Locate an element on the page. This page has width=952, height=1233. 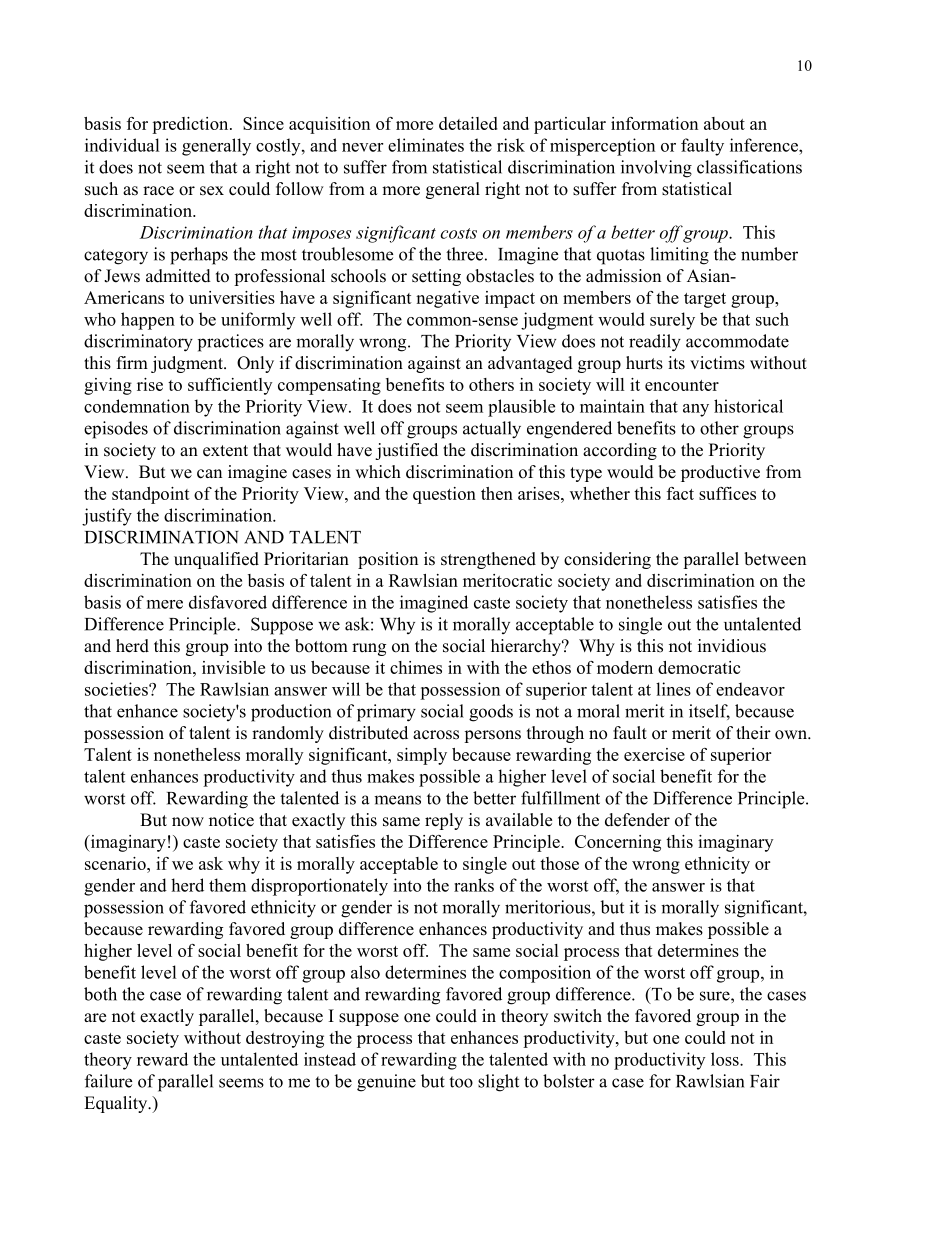
too is located at coordinates (461, 1082).
